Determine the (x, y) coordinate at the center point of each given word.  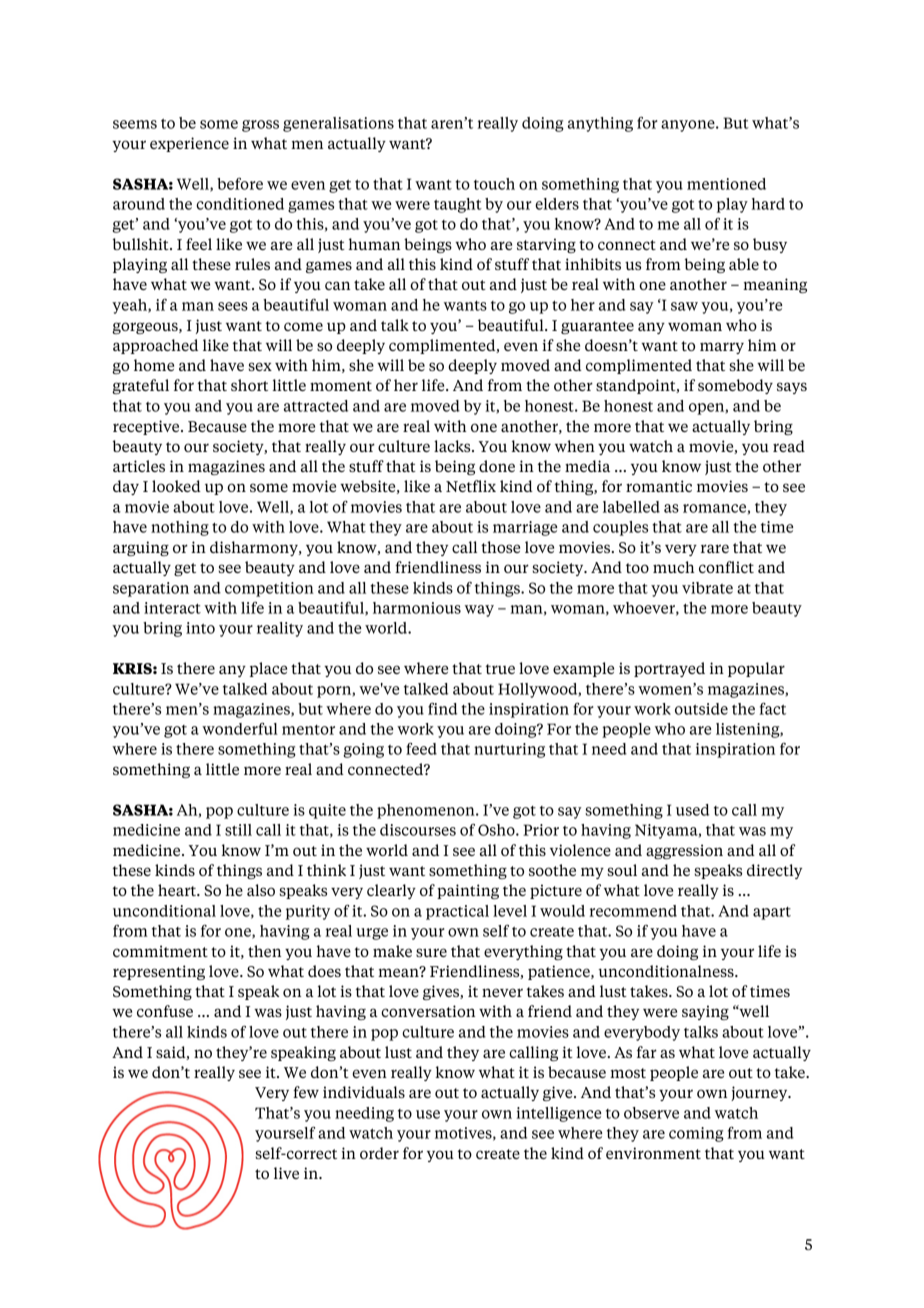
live (286, 1173)
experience (189, 144)
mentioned (726, 184)
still (238, 830)
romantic (659, 486)
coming (696, 1134)
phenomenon (427, 811)
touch (494, 184)
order (379, 1153)
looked (176, 486)
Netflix (471, 486)
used (692, 810)
